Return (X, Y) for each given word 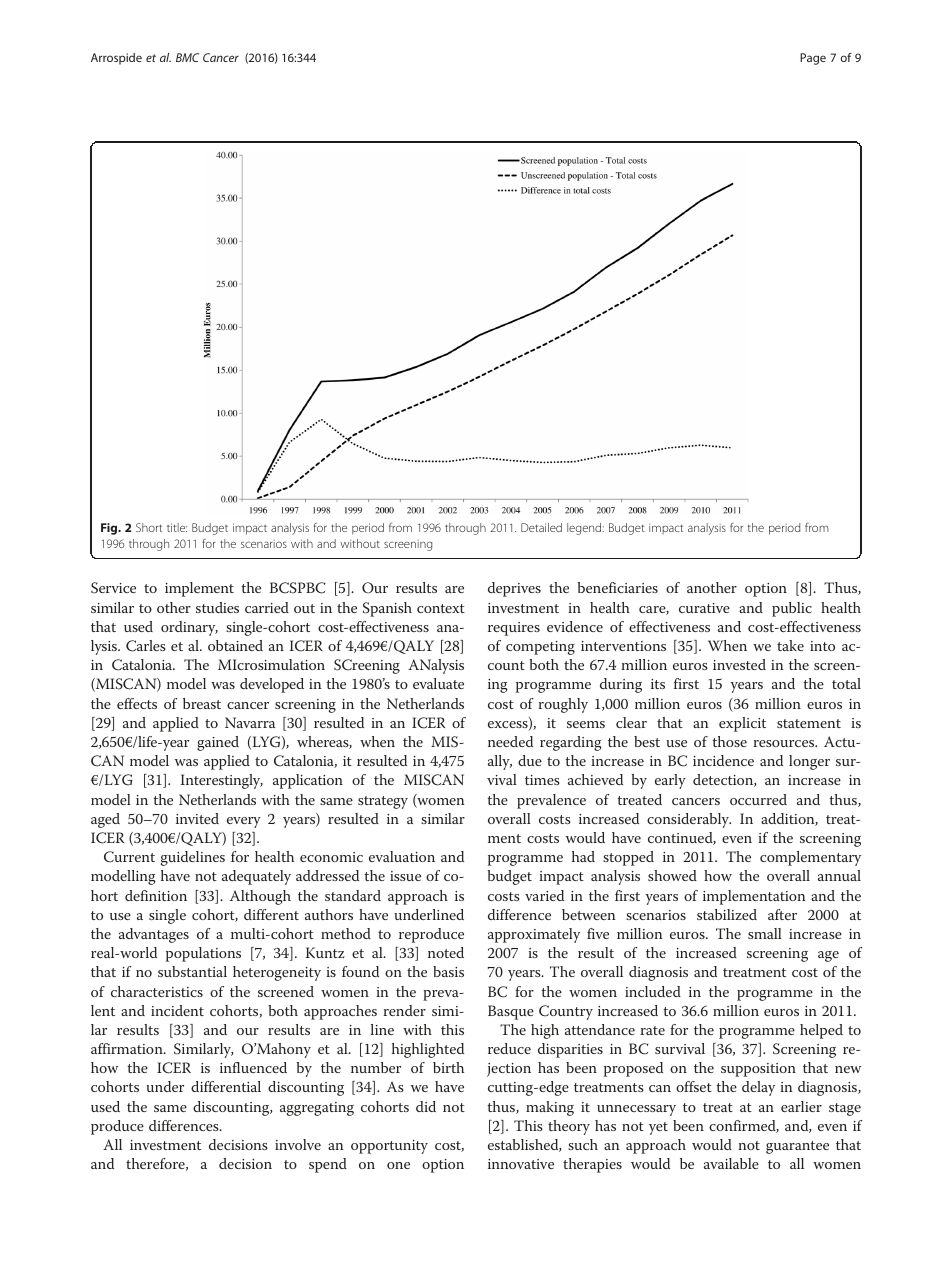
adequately (256, 877)
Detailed (541, 527)
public (792, 609)
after (782, 914)
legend (585, 529)
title (177, 527)
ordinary (189, 628)
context (441, 608)
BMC (187, 57)
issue (405, 876)
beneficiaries (617, 587)
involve (298, 1144)
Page (813, 59)
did (426, 1106)
